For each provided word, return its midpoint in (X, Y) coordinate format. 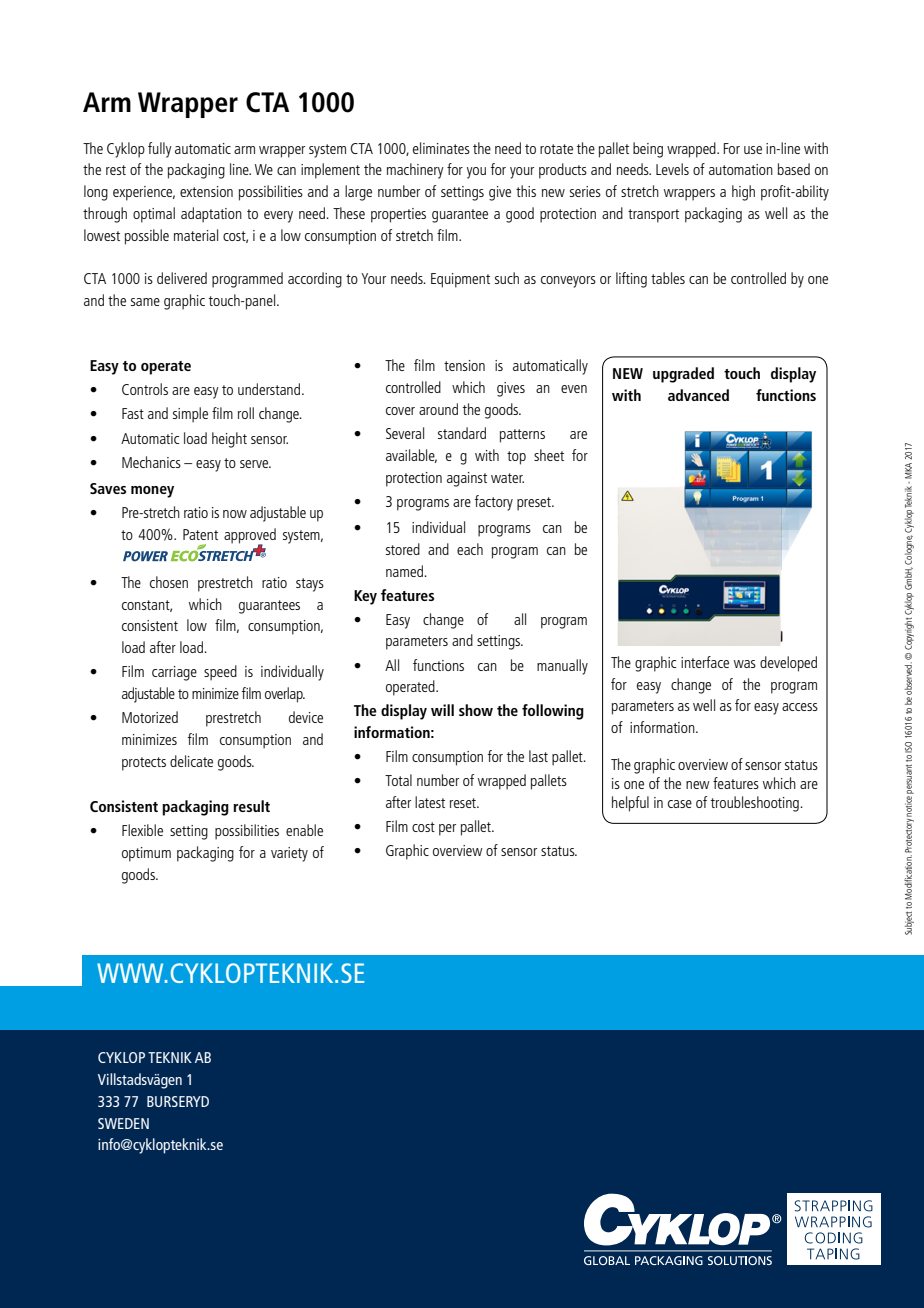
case (680, 804)
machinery (415, 171)
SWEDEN (123, 1123)
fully (160, 150)
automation (741, 169)
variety (289, 854)
